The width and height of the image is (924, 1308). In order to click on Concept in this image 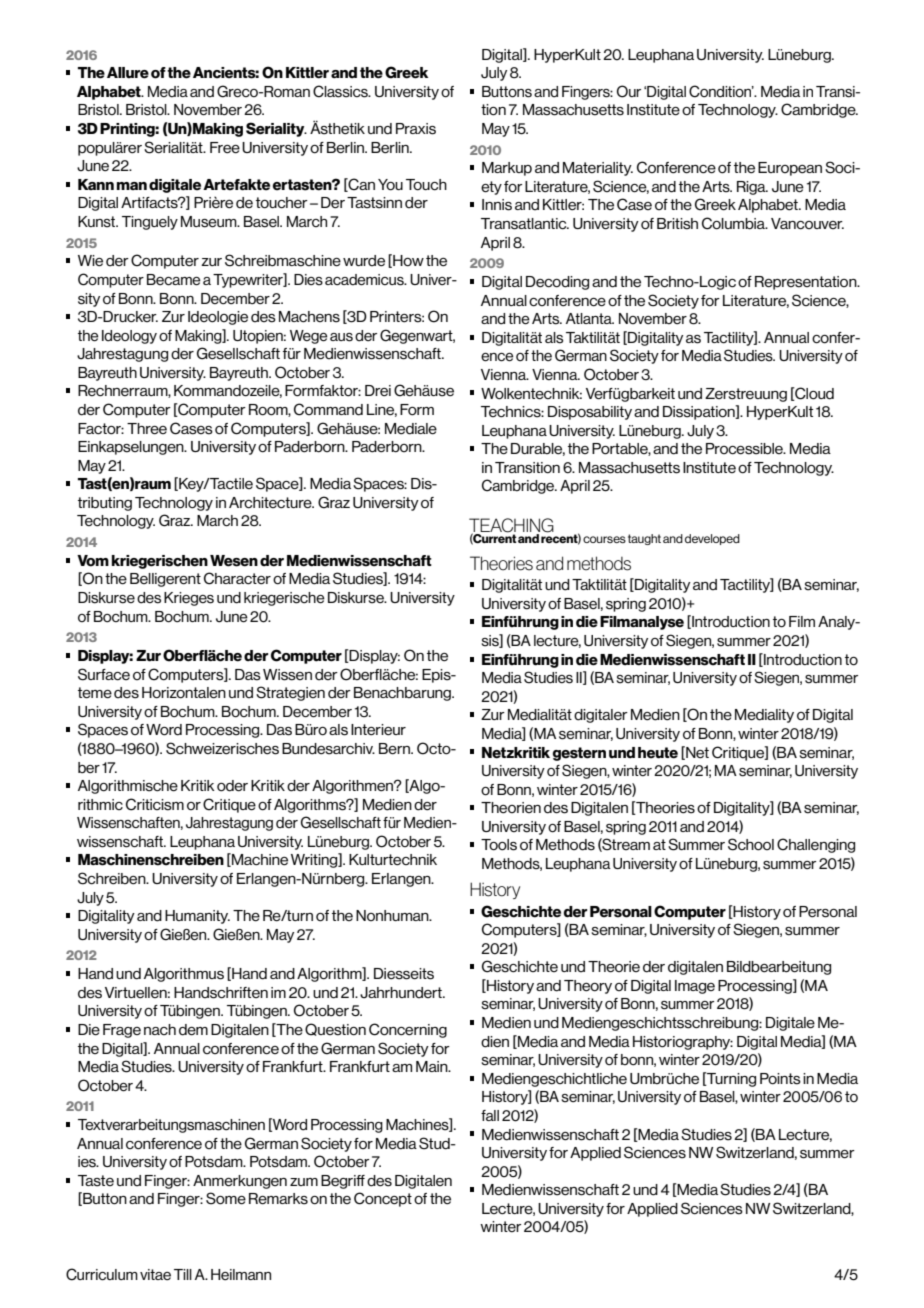, I will do `click(383, 1199)`.
